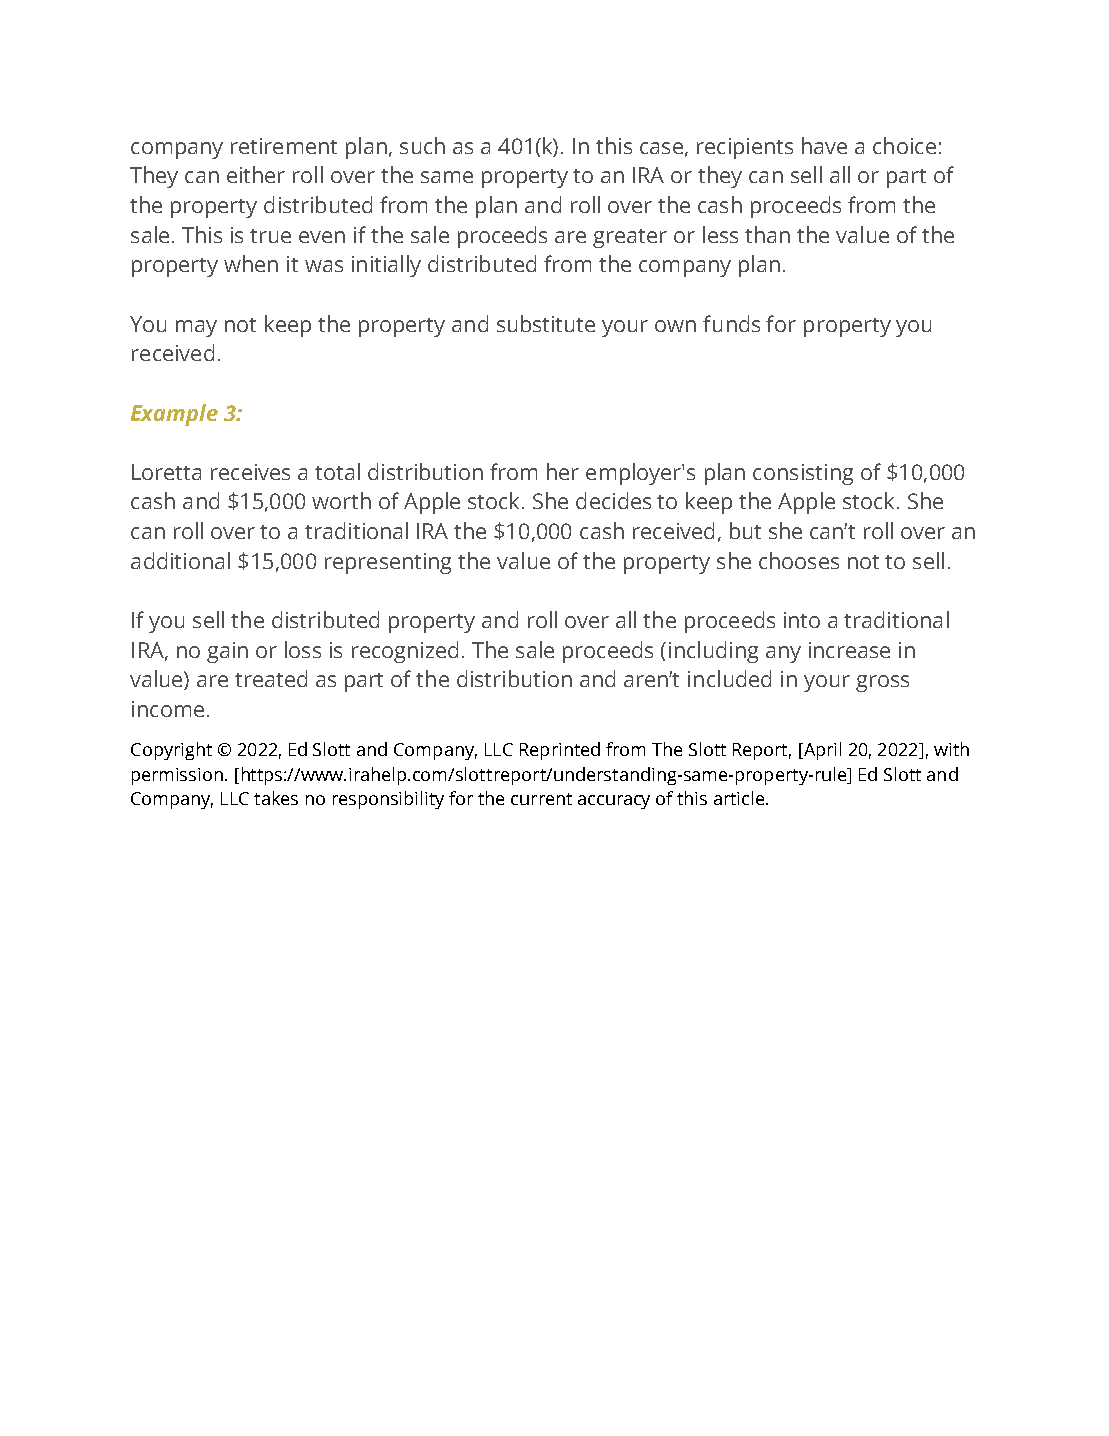 This screenshot has height=1436, width=1109. I want to click on April, so click(821, 751).
